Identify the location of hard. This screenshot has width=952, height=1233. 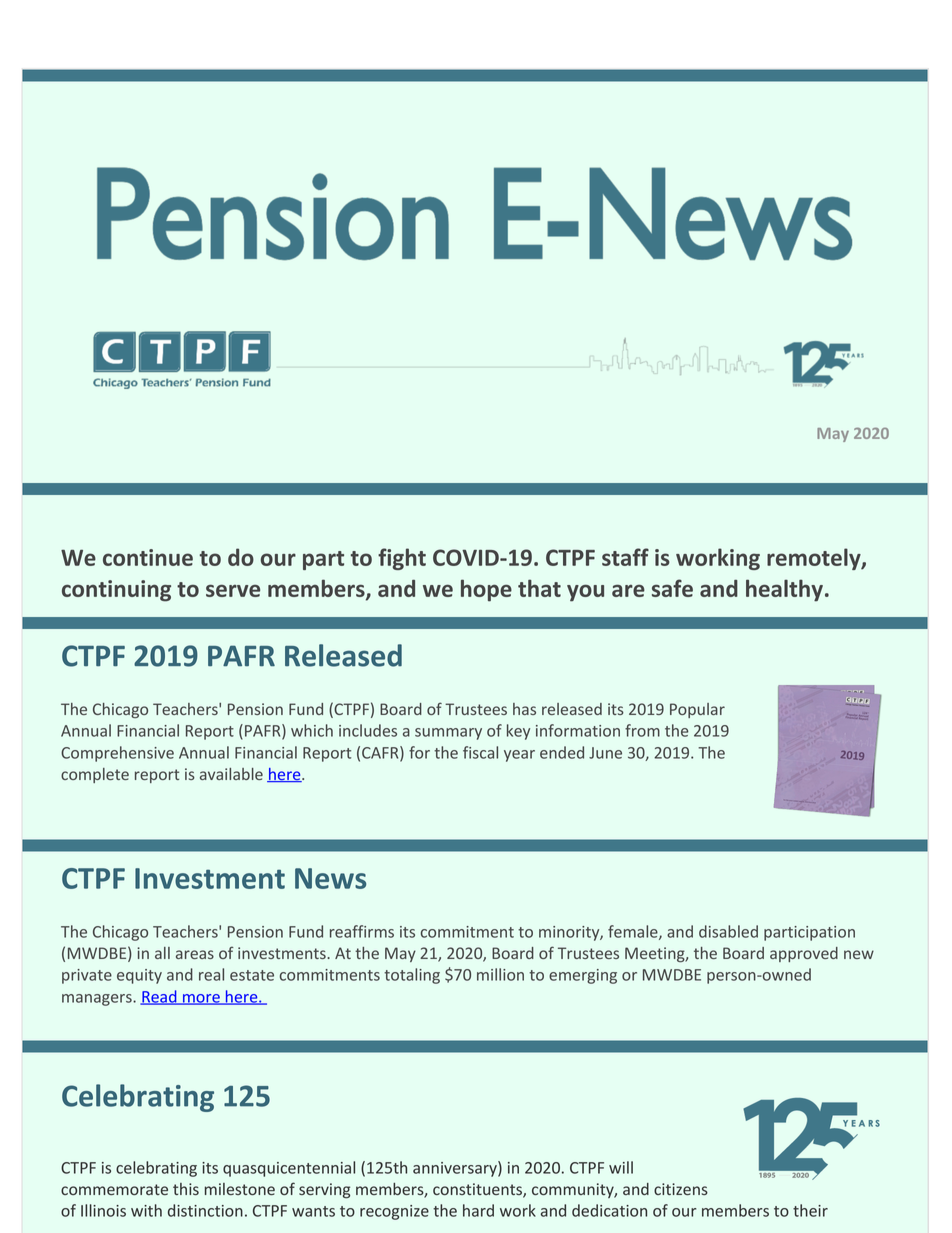
(478, 1210).
